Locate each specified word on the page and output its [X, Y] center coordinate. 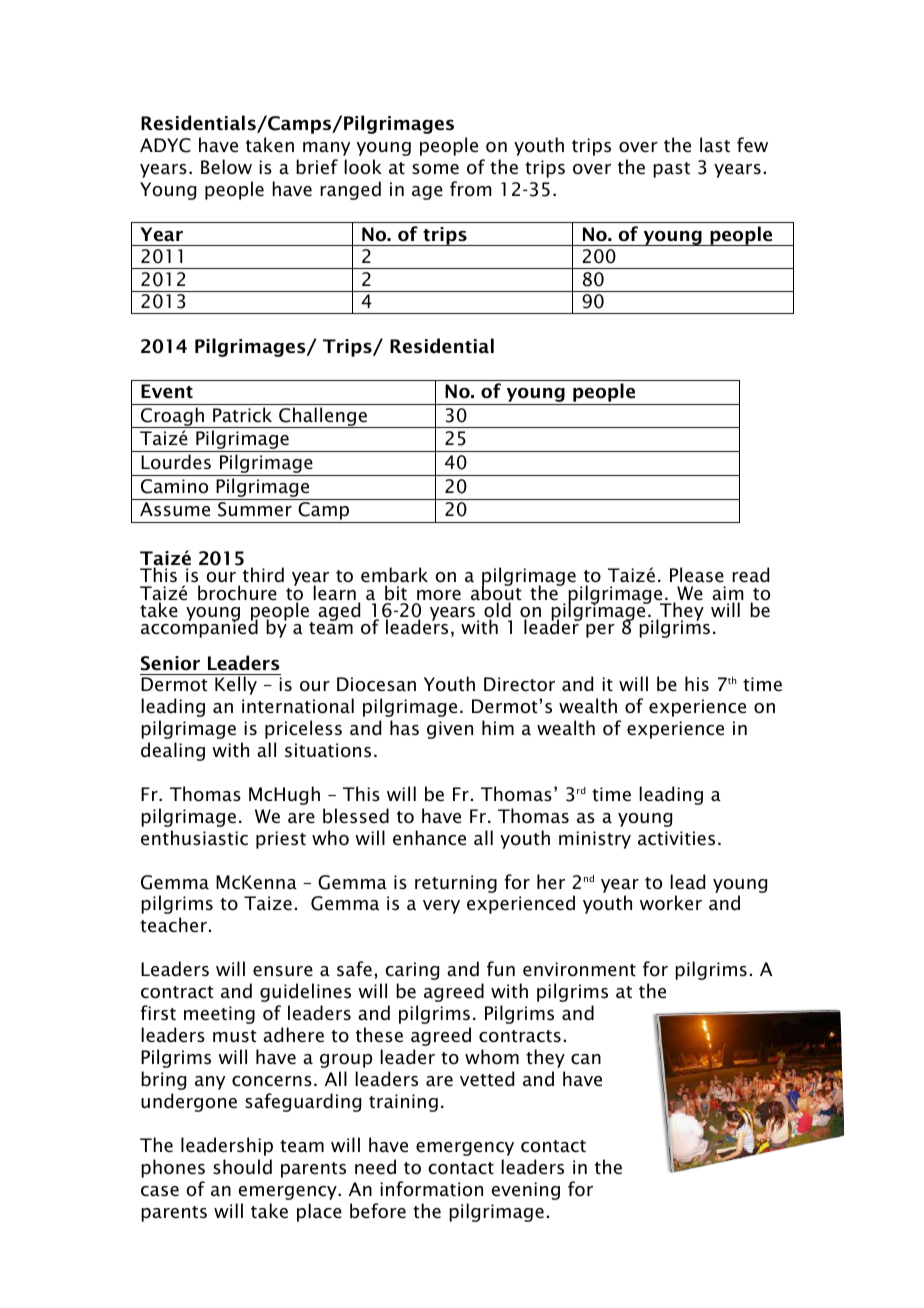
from [471, 189]
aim [728, 594]
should [242, 1167]
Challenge [323, 417]
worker [671, 903]
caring [412, 971]
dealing [173, 751]
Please [697, 575]
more [439, 595]
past [671, 170]
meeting [219, 1015]
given [450, 730]
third [263, 575]
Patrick [242, 415]
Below [226, 167]
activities [676, 838]
